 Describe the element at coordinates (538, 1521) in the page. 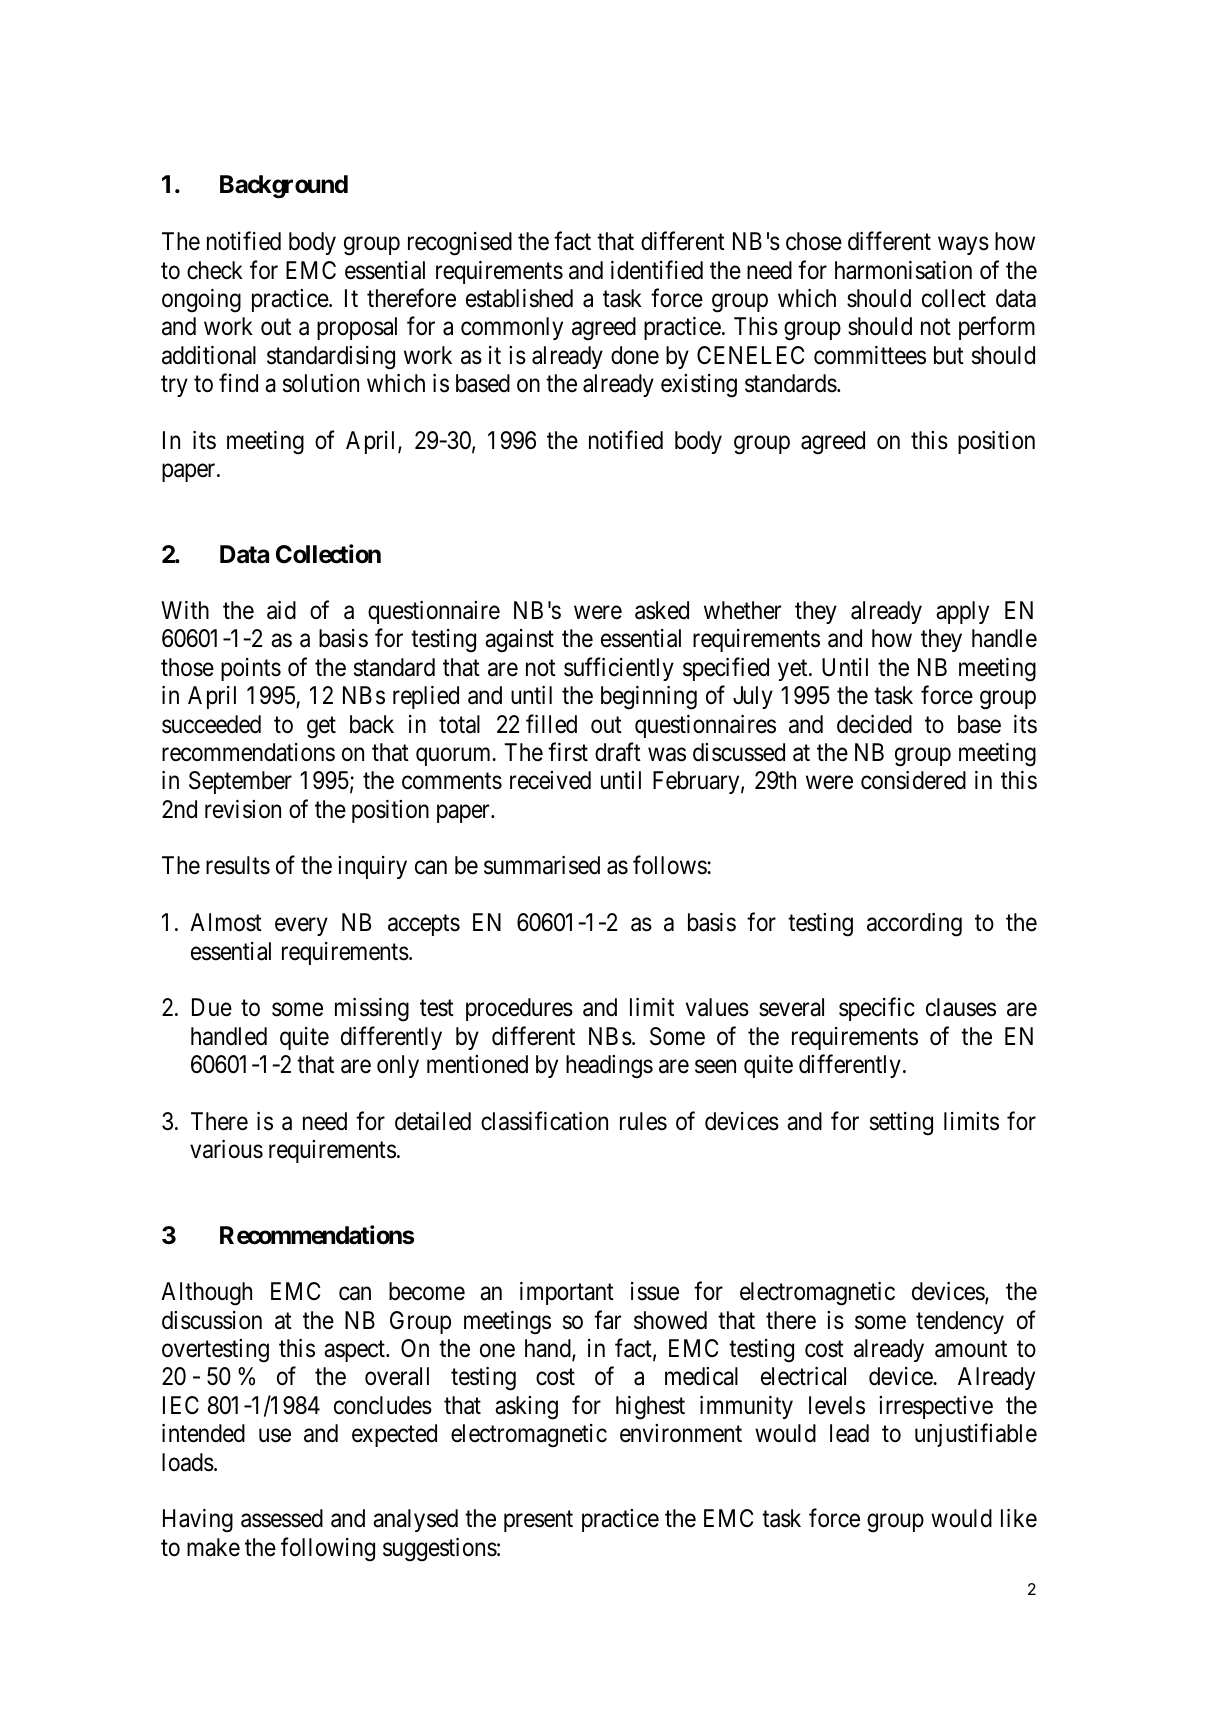

I see `present` at that location.
